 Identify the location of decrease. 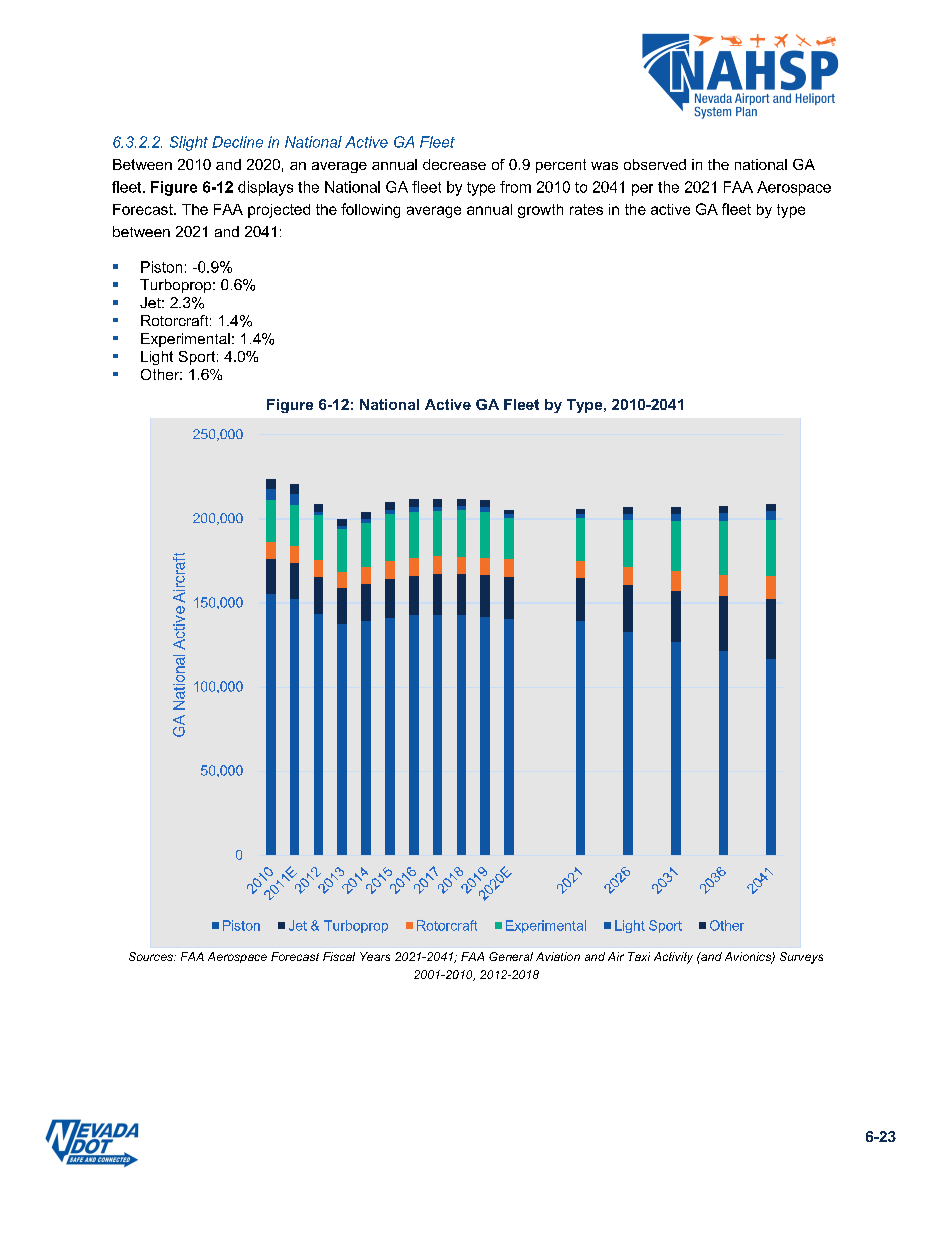
(454, 164).
